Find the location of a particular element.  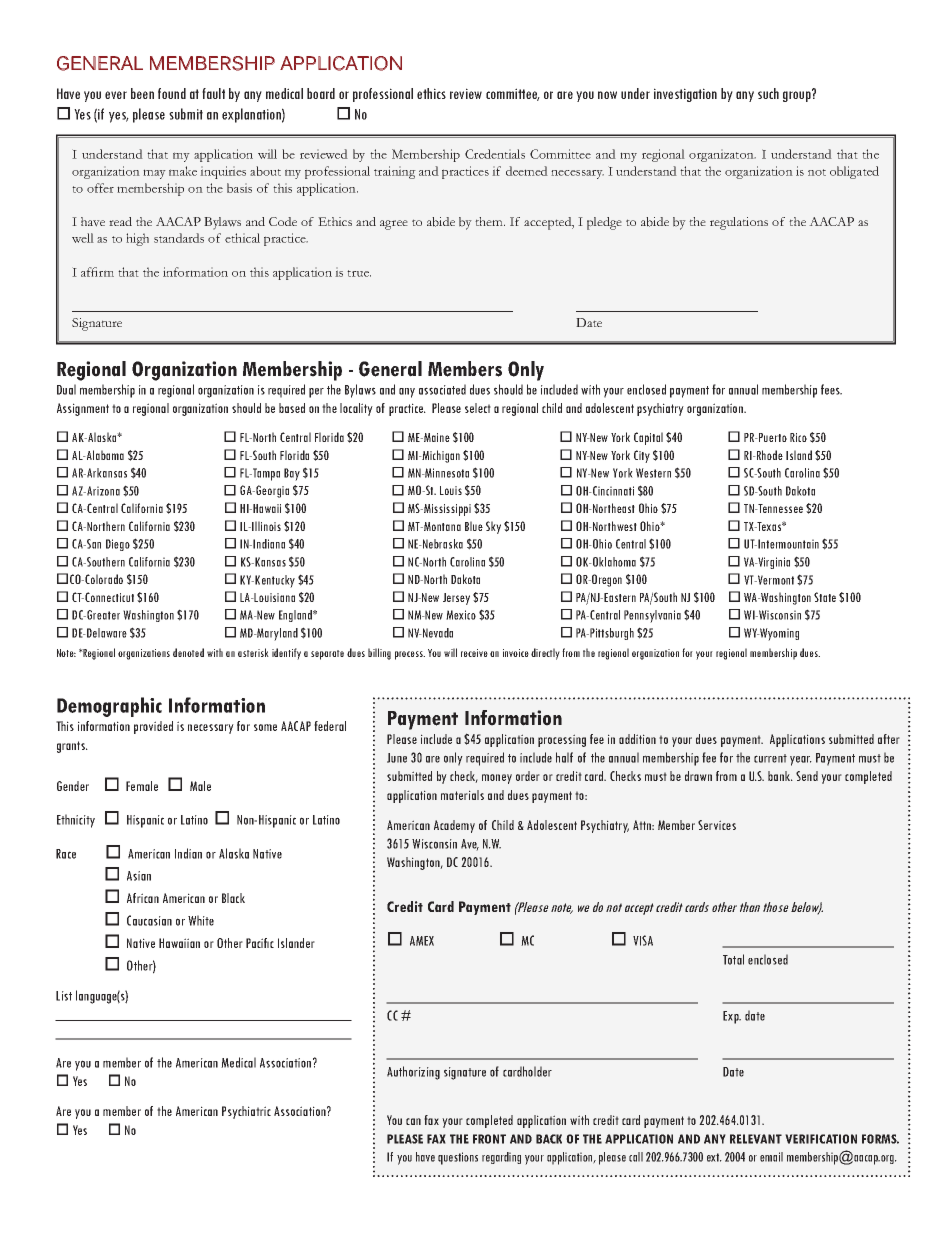

Psychiatric is located at coordinates (246, 1112).
